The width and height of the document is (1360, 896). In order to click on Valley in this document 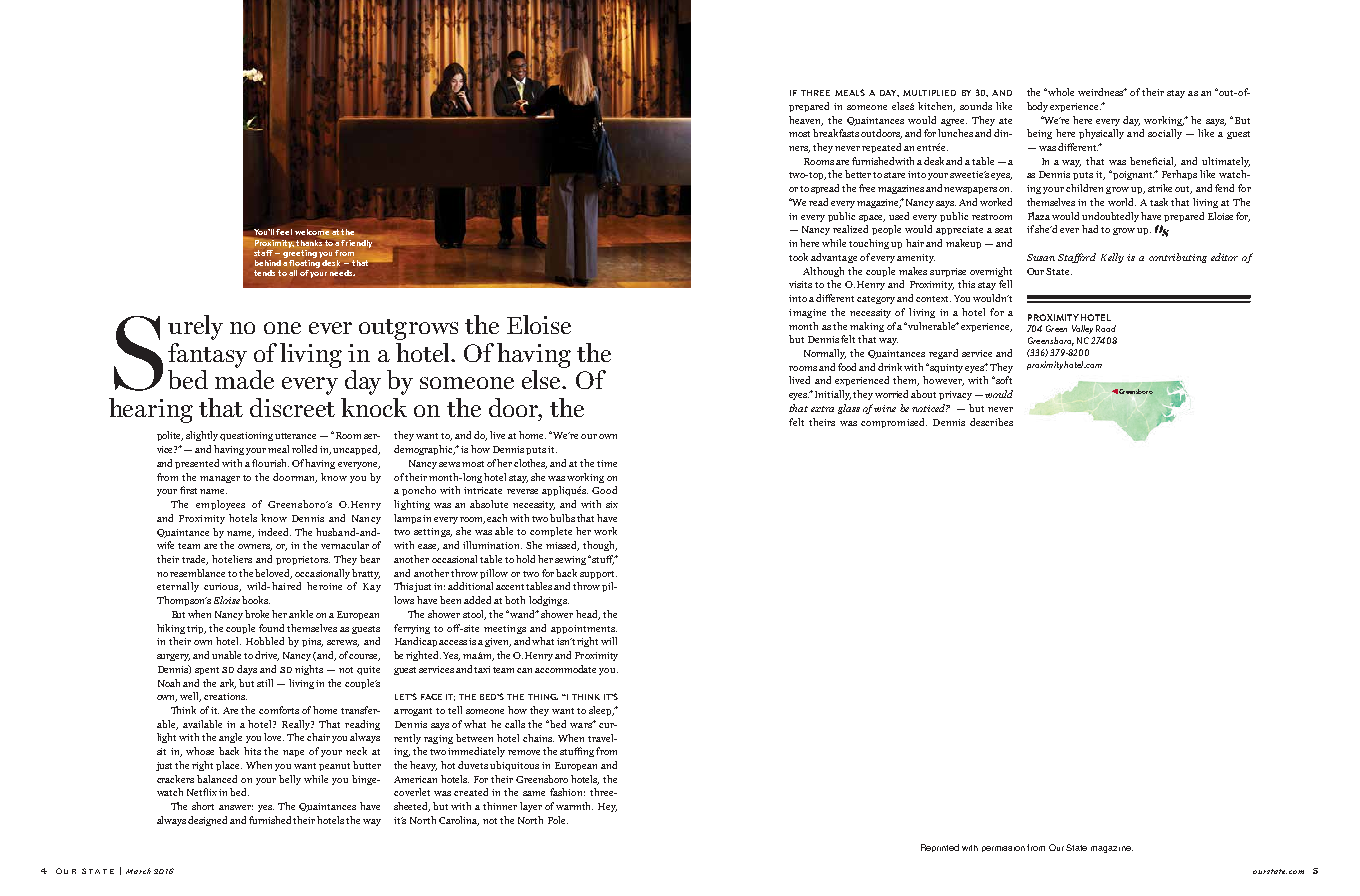, I will do `click(1082, 329)`.
